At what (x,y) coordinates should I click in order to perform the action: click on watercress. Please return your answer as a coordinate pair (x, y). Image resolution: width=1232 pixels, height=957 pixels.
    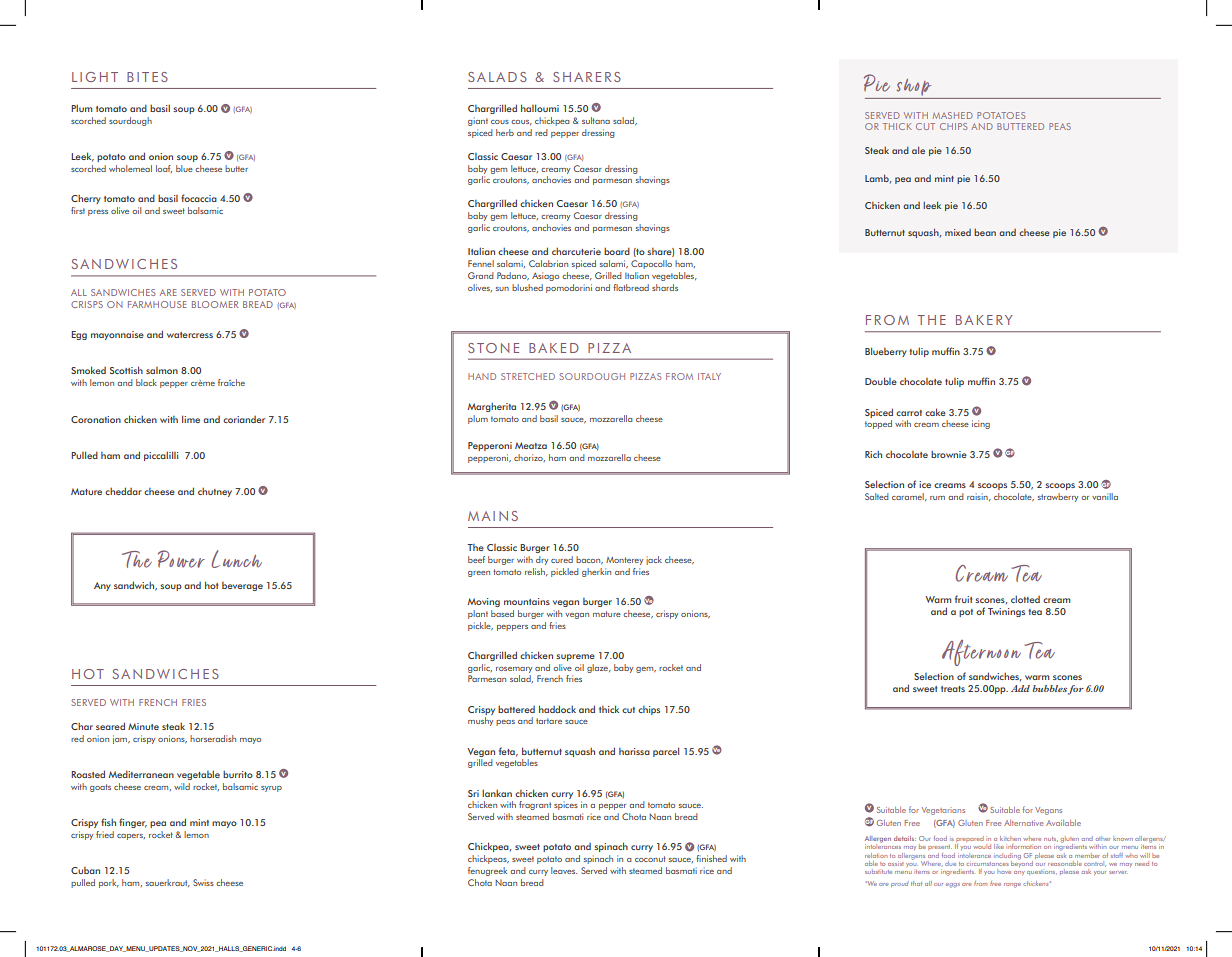
    Looking at the image, I should click on (190, 335).
